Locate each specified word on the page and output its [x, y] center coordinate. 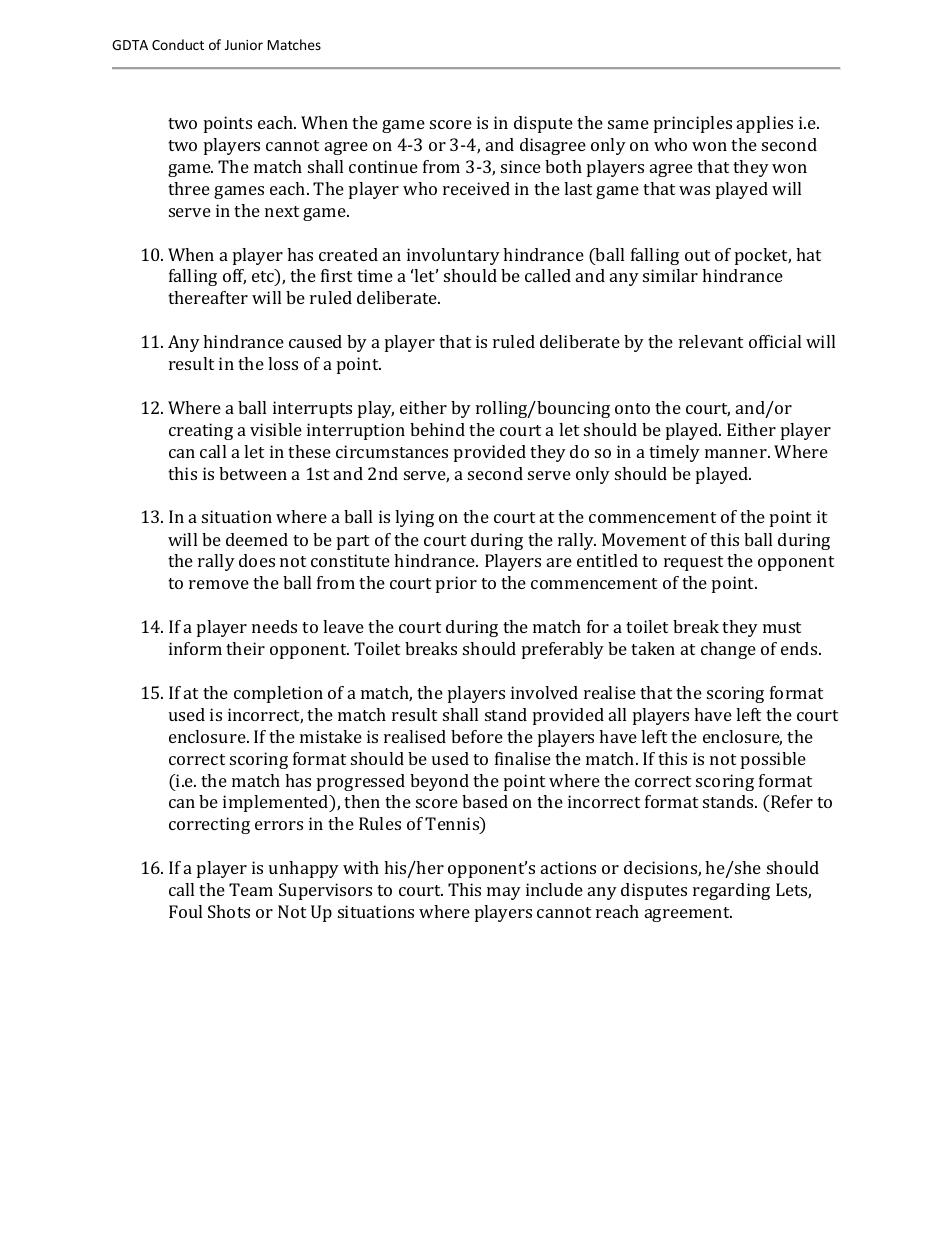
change [728, 650]
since [521, 166]
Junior [244, 45]
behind [437, 429]
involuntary [453, 256]
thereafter [208, 297]
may [504, 893]
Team [251, 889]
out [697, 255]
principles [693, 124]
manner [737, 453]
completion [278, 694]
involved [544, 692]
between [253, 473]
